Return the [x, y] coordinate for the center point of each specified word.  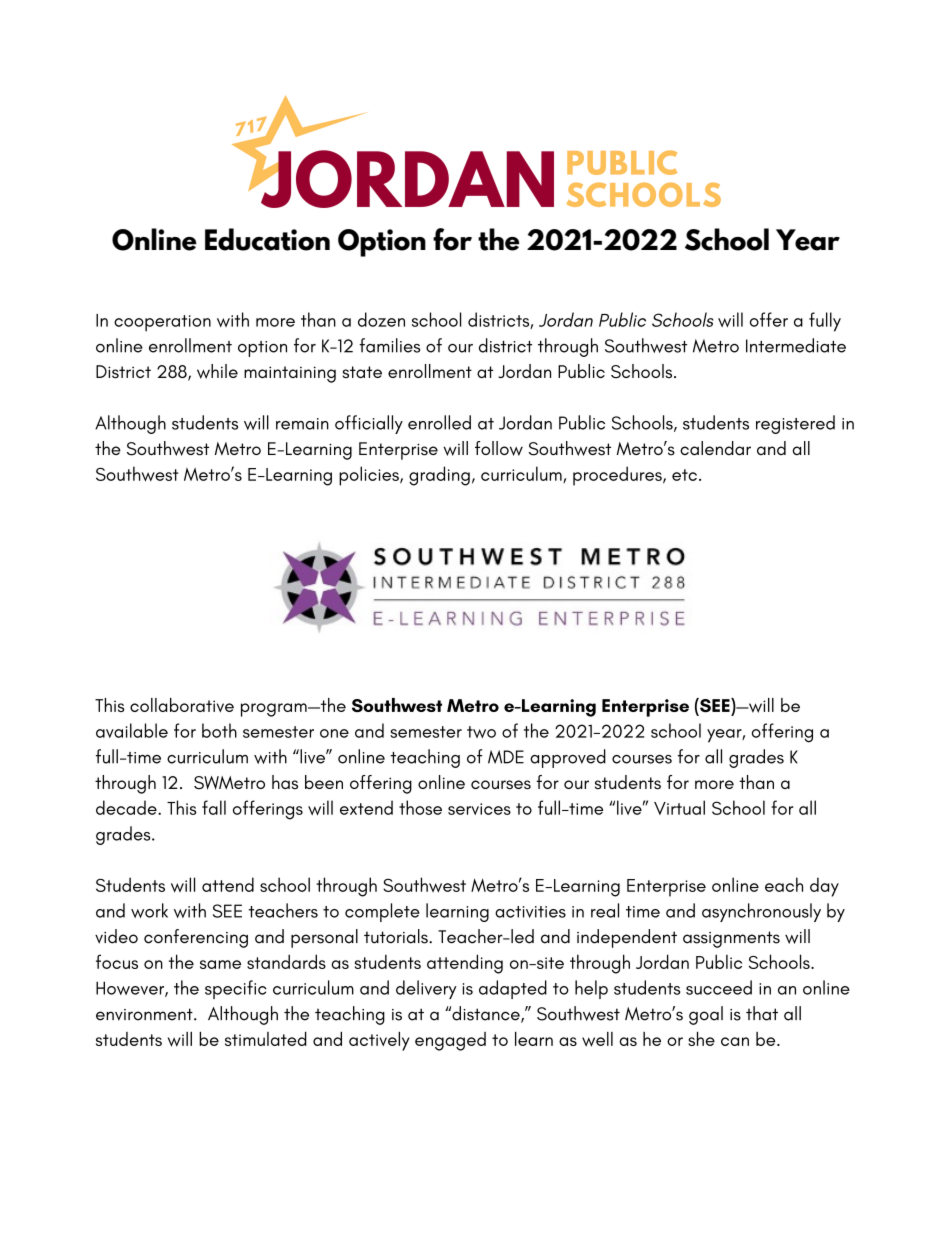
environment [145, 1014]
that [762, 1013]
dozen [381, 319]
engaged [450, 1041]
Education [267, 239]
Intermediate [796, 345]
